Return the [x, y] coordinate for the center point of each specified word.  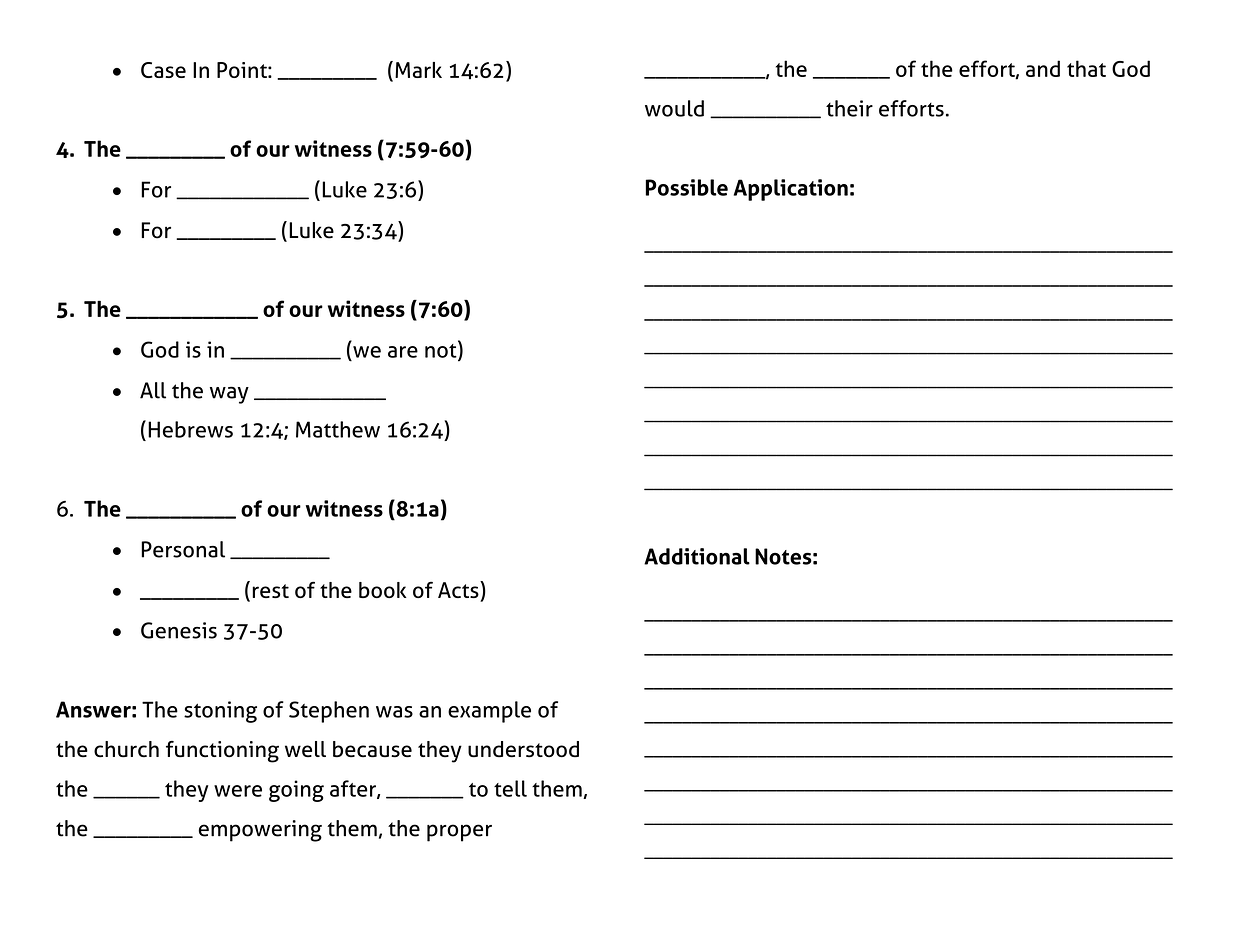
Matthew [338, 429]
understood [523, 749]
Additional [697, 556]
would [674, 108]
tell [510, 788]
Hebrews [190, 429]
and [1043, 68]
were [238, 791]
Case [163, 70]
